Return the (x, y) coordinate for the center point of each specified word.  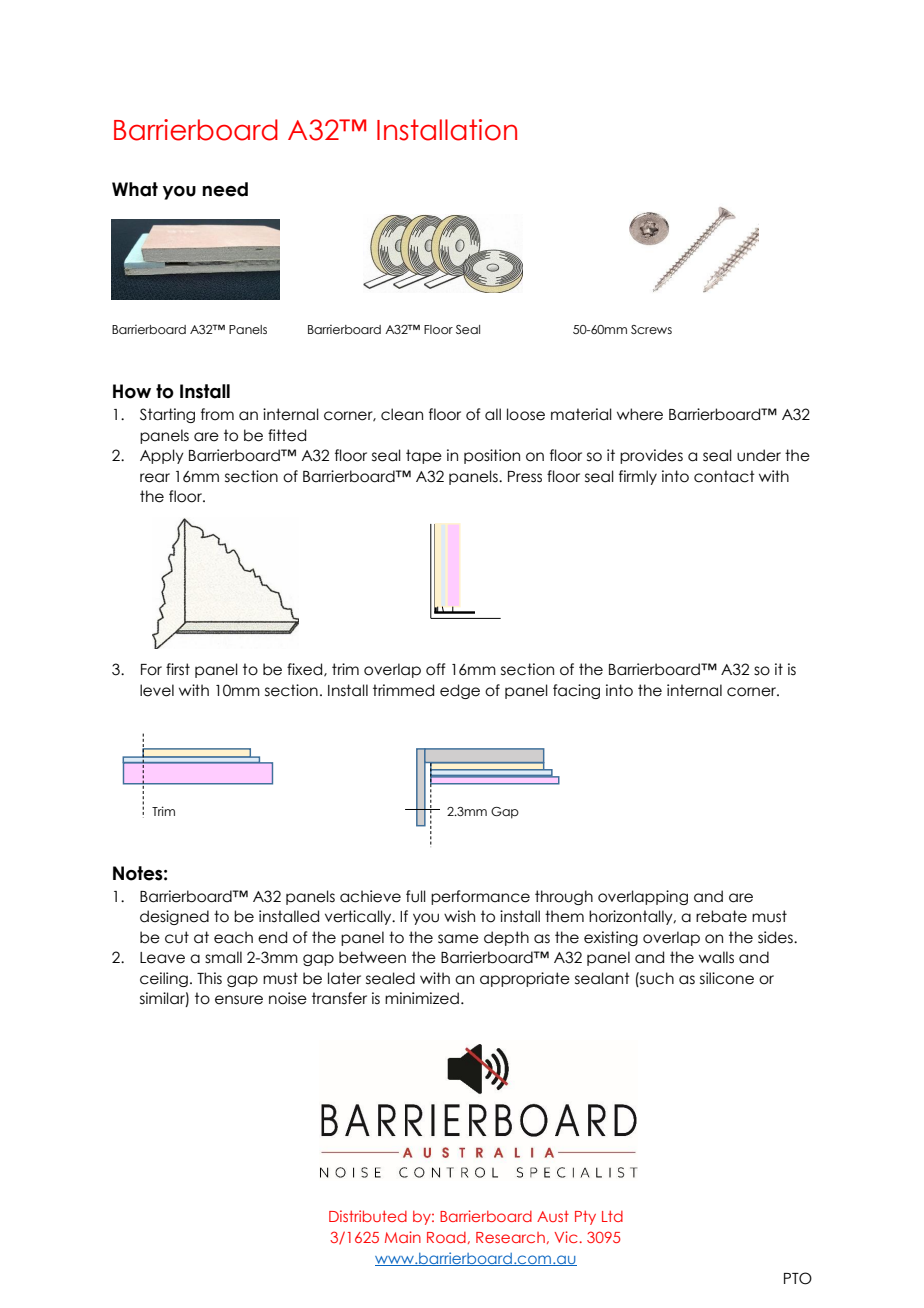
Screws (651, 329)
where (640, 414)
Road (446, 1237)
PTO (798, 1278)
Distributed (368, 1216)
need (225, 189)
